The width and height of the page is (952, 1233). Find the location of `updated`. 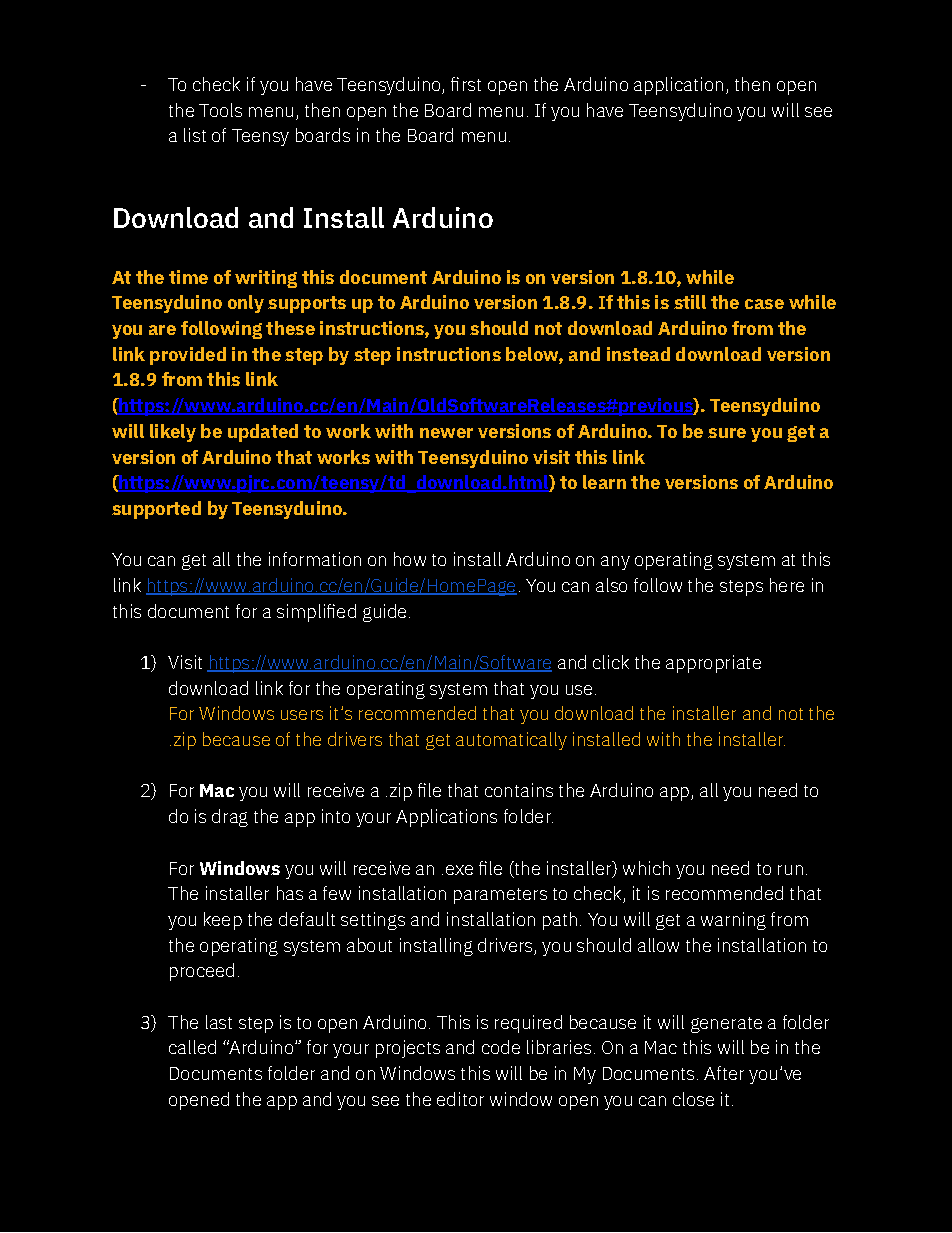

updated is located at coordinates (263, 433).
